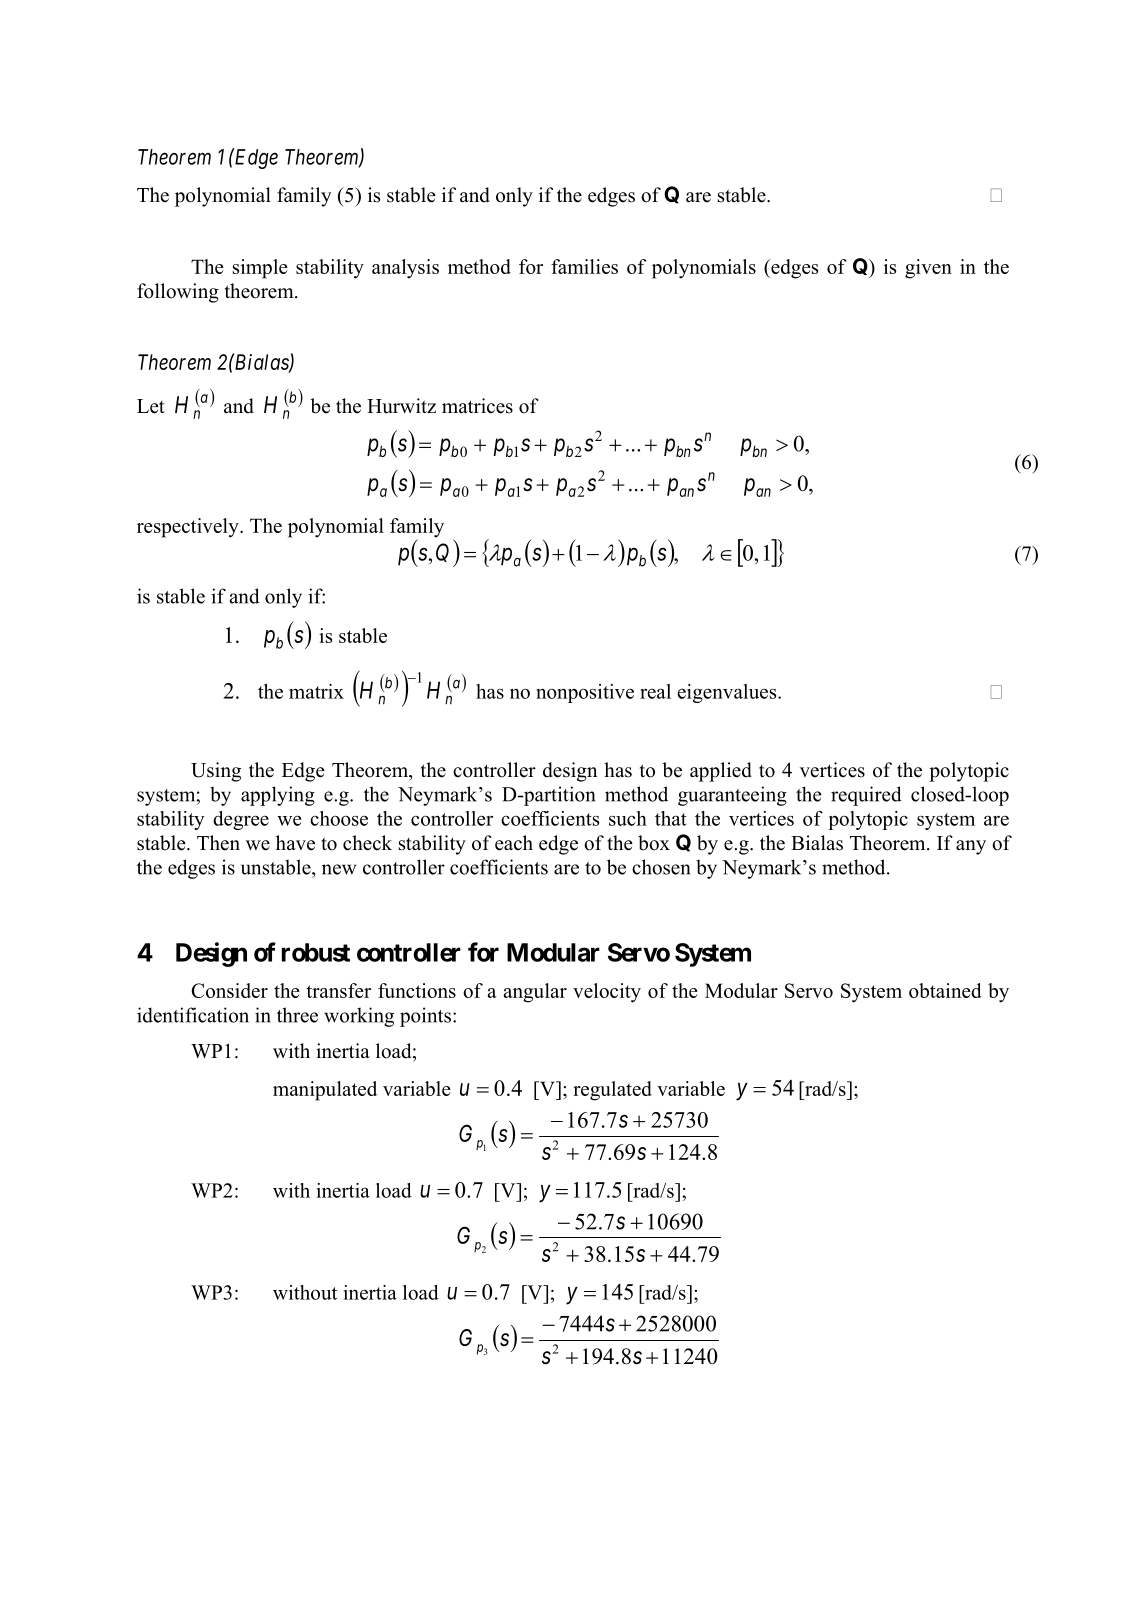 This screenshot has width=1145, height=1620. What do you see at coordinates (655, 691) in the screenshot?
I see `real` at bounding box center [655, 691].
